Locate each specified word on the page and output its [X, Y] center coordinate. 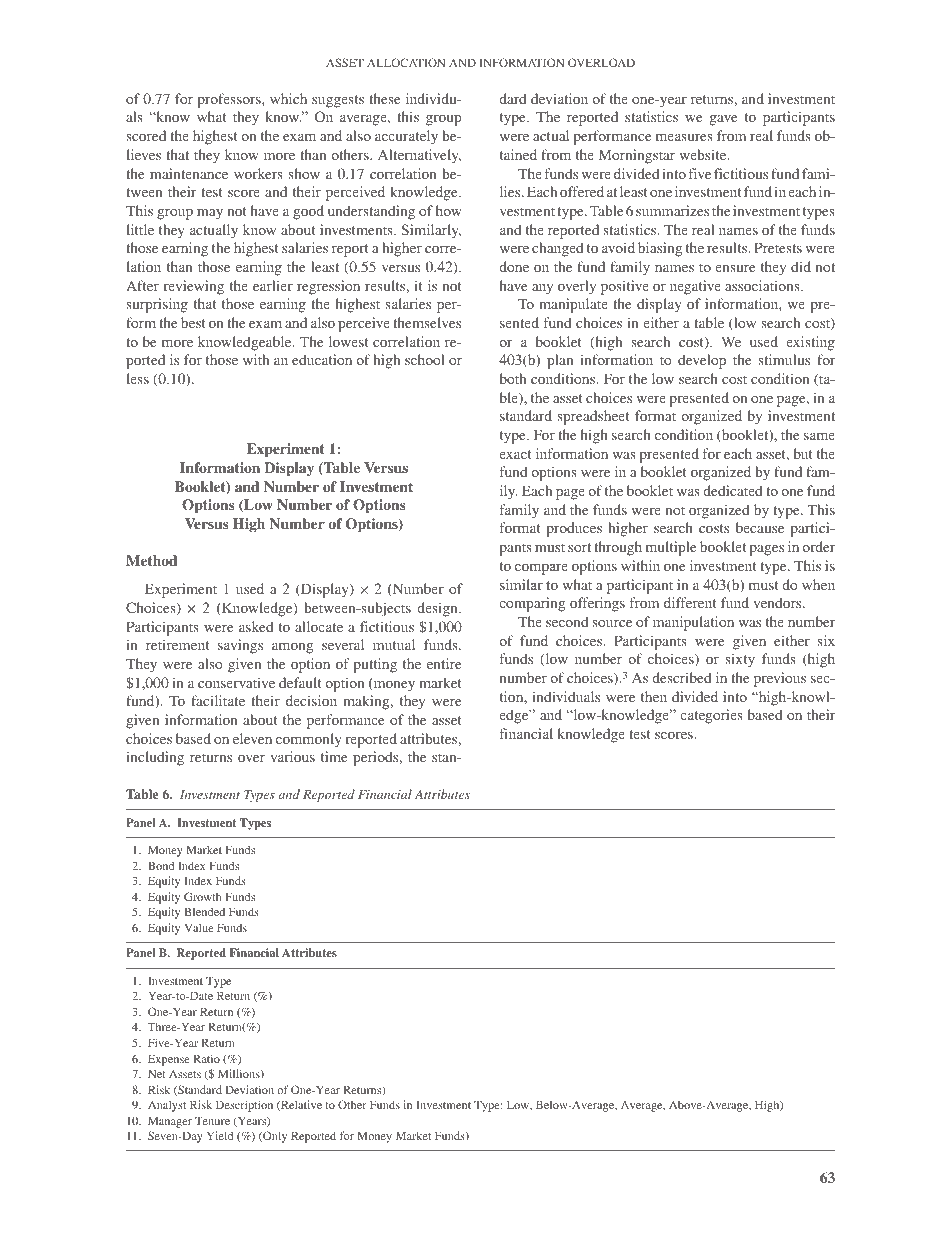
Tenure [212, 1120]
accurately [406, 137]
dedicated [733, 490]
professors [230, 100]
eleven [252, 738]
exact [515, 454]
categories [711, 716]
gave [723, 120]
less [137, 378]
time [334, 756]
